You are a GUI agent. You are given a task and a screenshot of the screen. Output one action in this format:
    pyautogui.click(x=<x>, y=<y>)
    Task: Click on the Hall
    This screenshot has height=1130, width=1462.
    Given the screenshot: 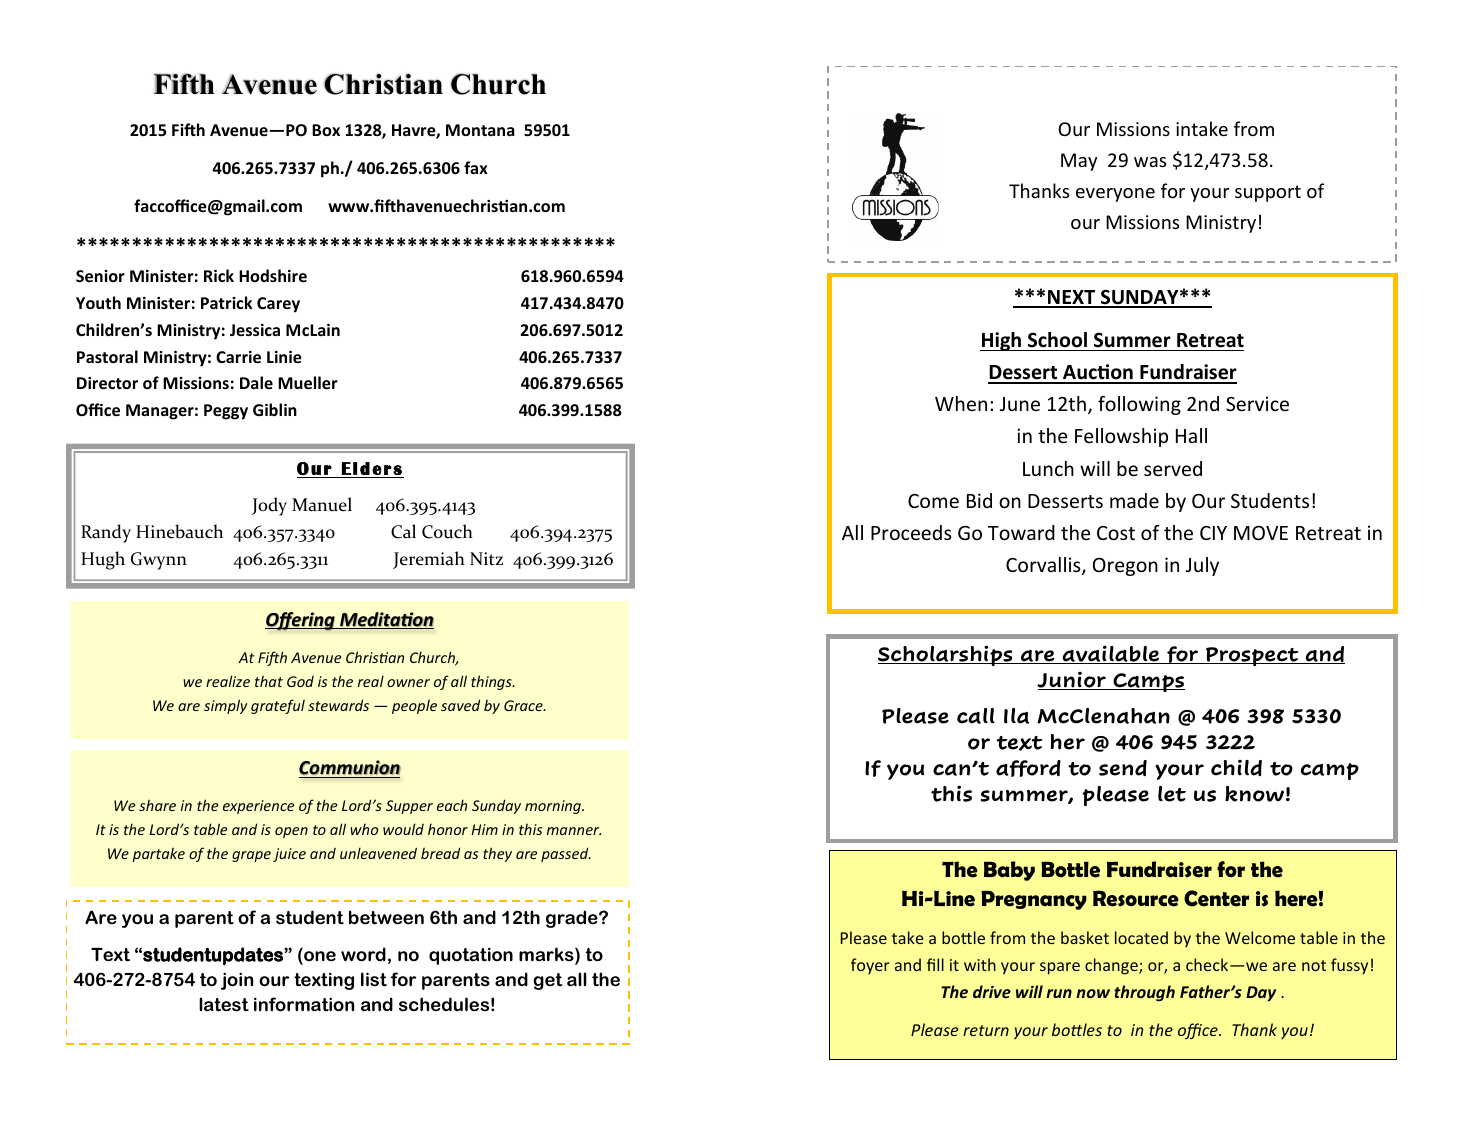 What is the action you would take?
    pyautogui.click(x=1191, y=435)
